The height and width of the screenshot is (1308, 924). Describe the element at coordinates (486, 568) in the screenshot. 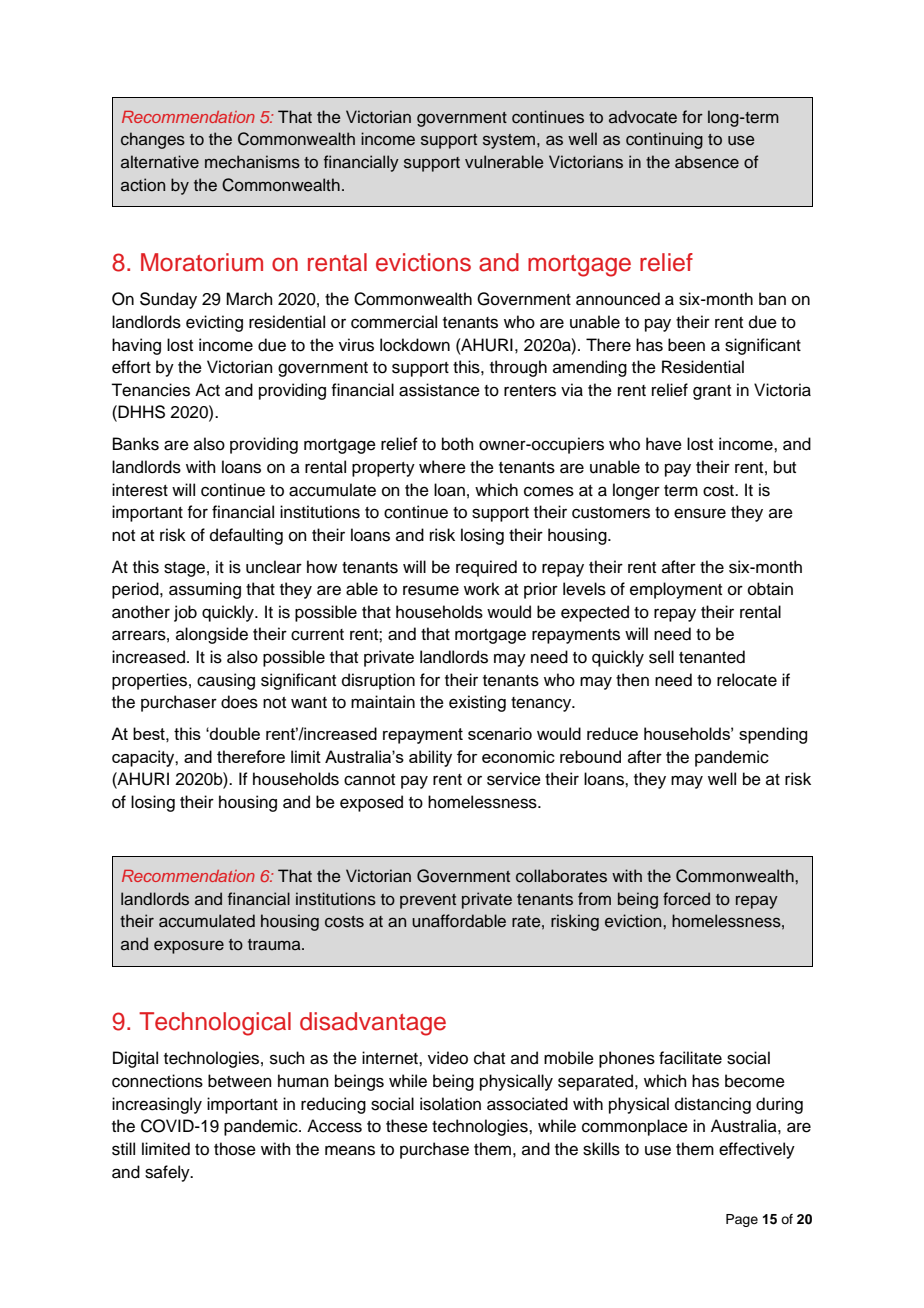

I see `required` at that location.
